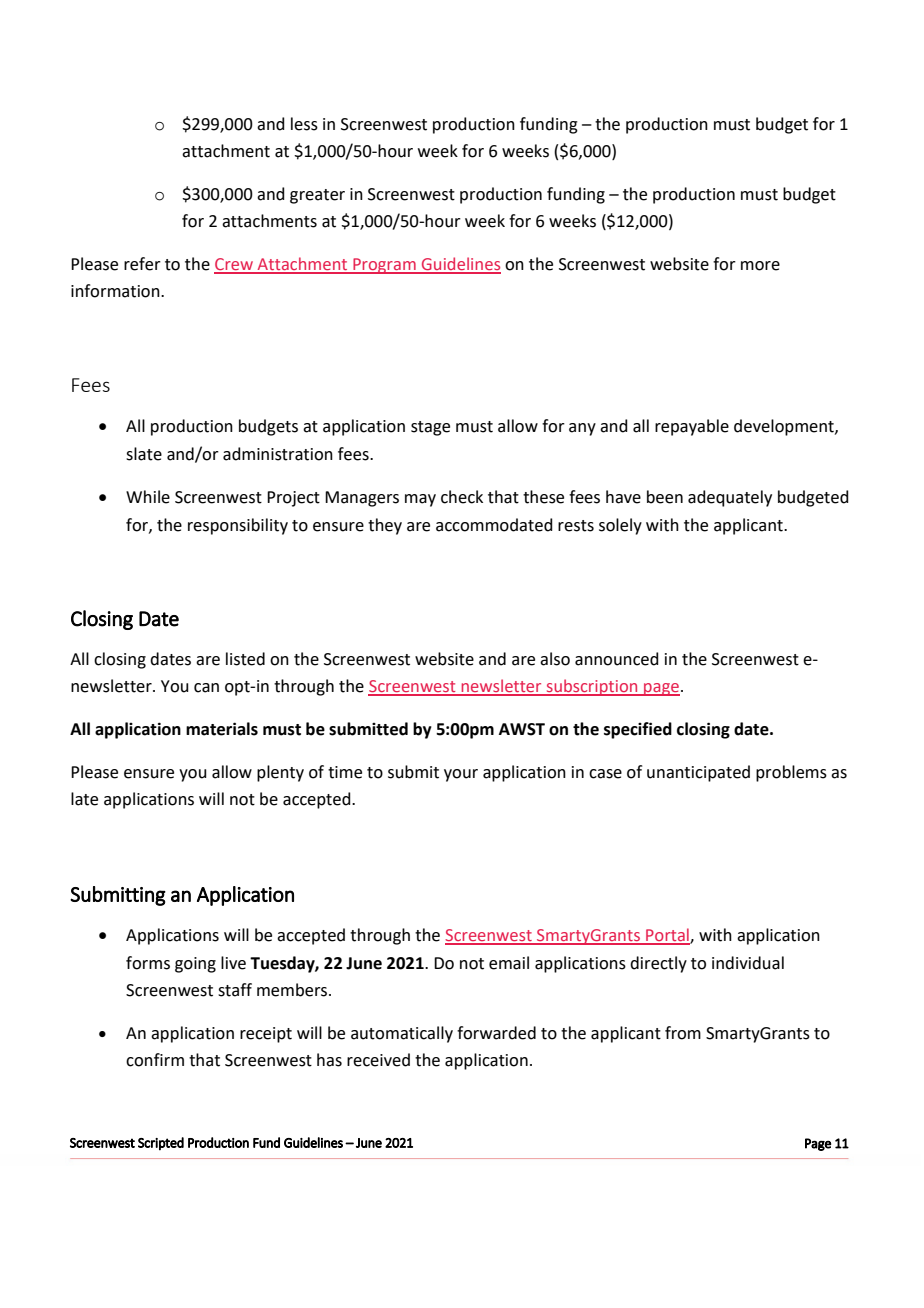 This screenshot has height=1308, width=924. Describe the element at coordinates (245, 659) in the screenshot. I see `listed` at that location.
